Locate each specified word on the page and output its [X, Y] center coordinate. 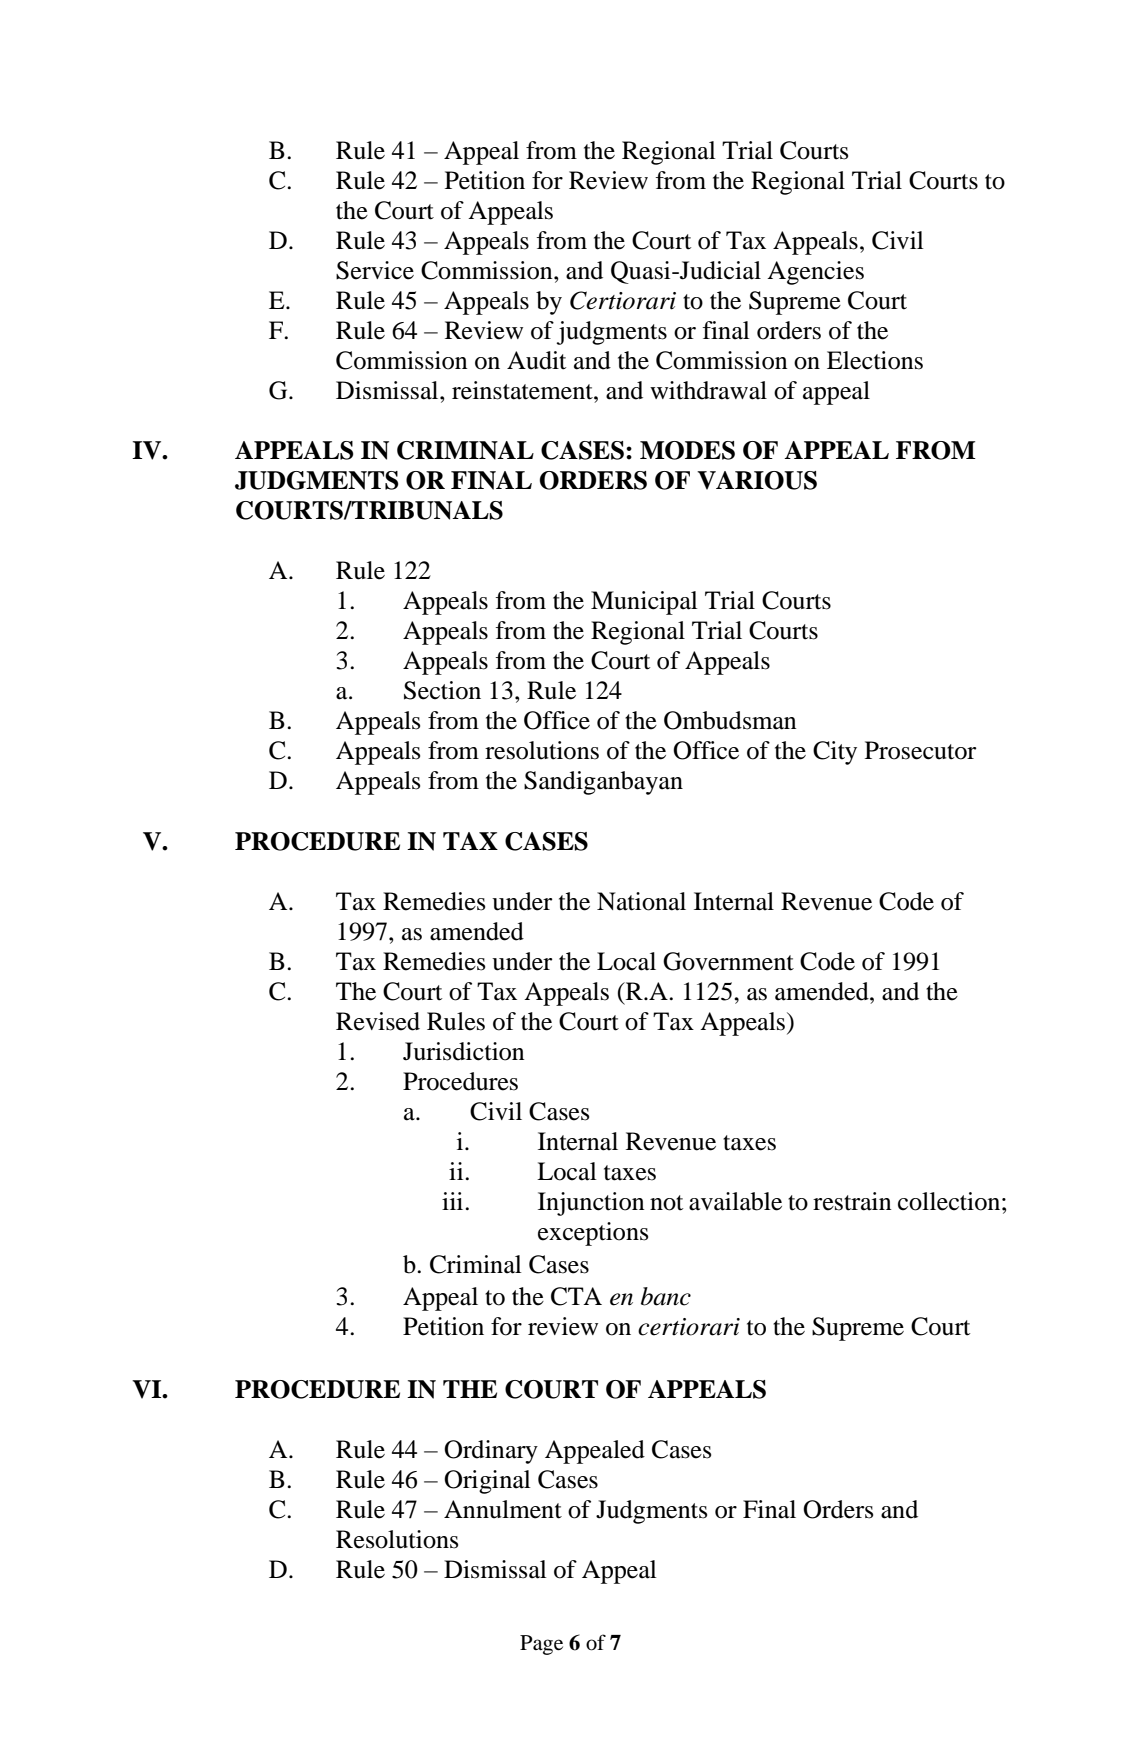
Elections [875, 360]
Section [442, 690]
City [835, 753]
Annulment [503, 1509]
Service [375, 270]
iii [454, 1201]
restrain [852, 1201]
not [666, 1203]
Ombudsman [730, 720]
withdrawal [708, 390]
